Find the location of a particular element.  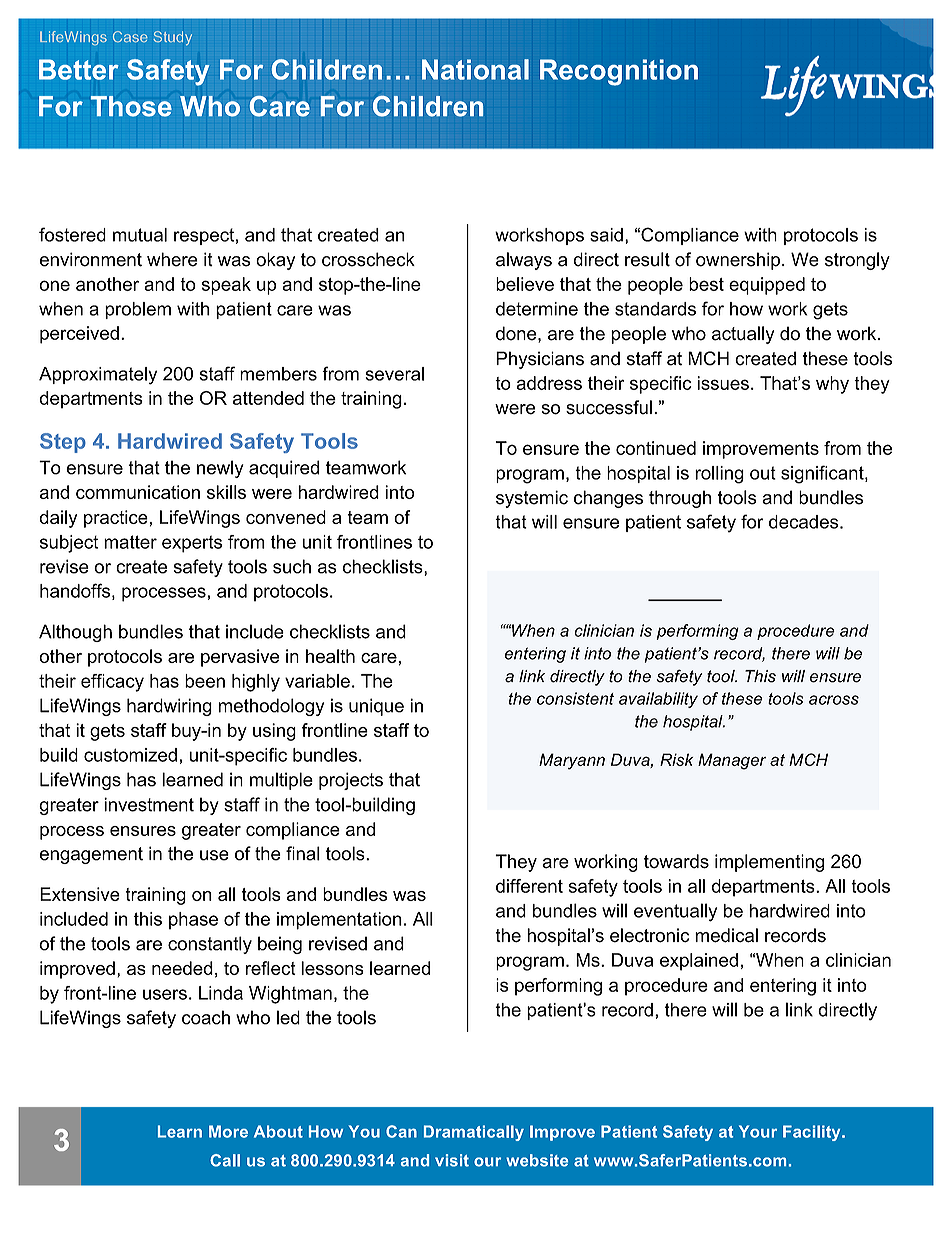

several is located at coordinates (394, 374).
